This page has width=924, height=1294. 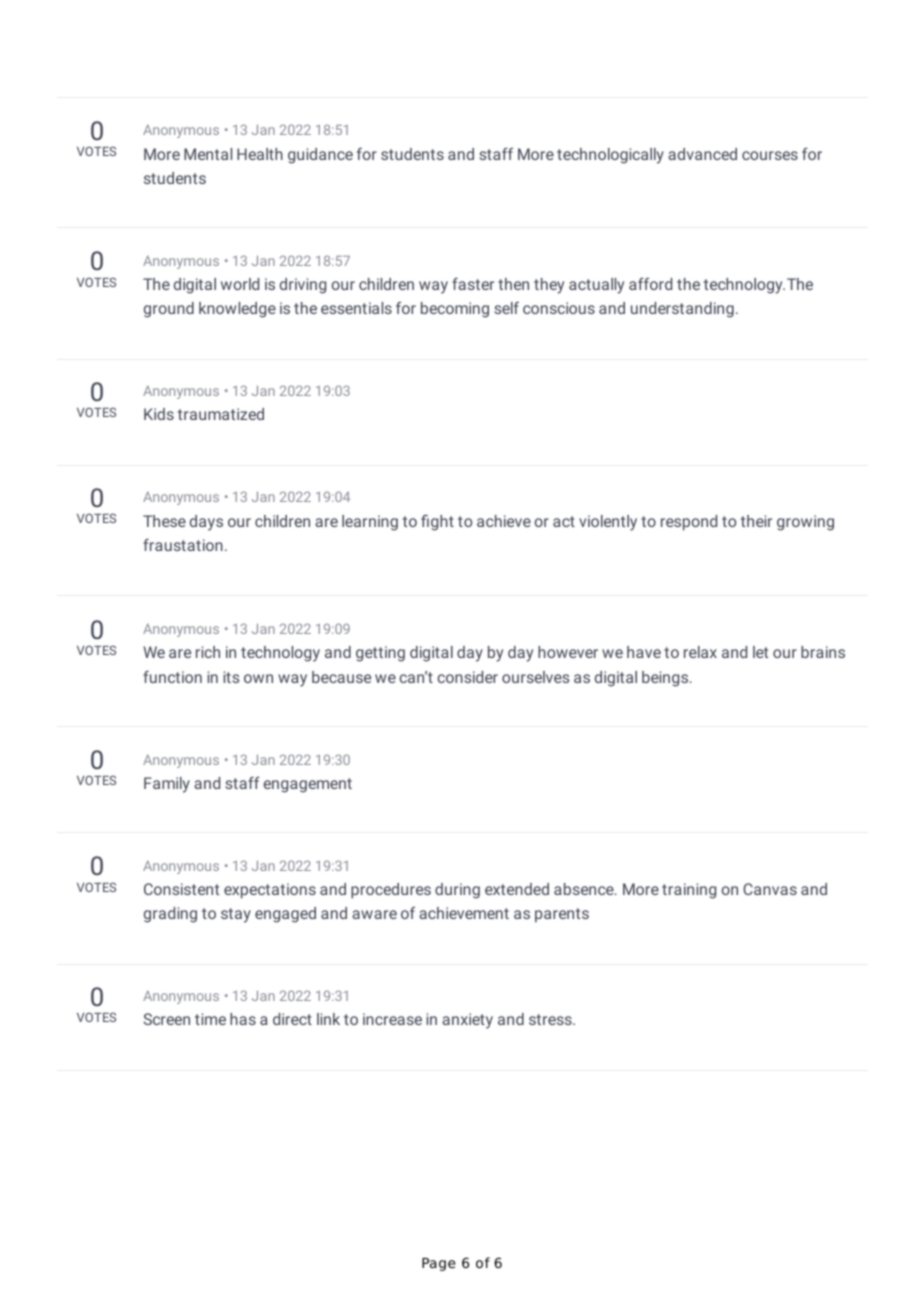 What do you see at coordinates (231, 677) in the page?
I see `its` at bounding box center [231, 677].
